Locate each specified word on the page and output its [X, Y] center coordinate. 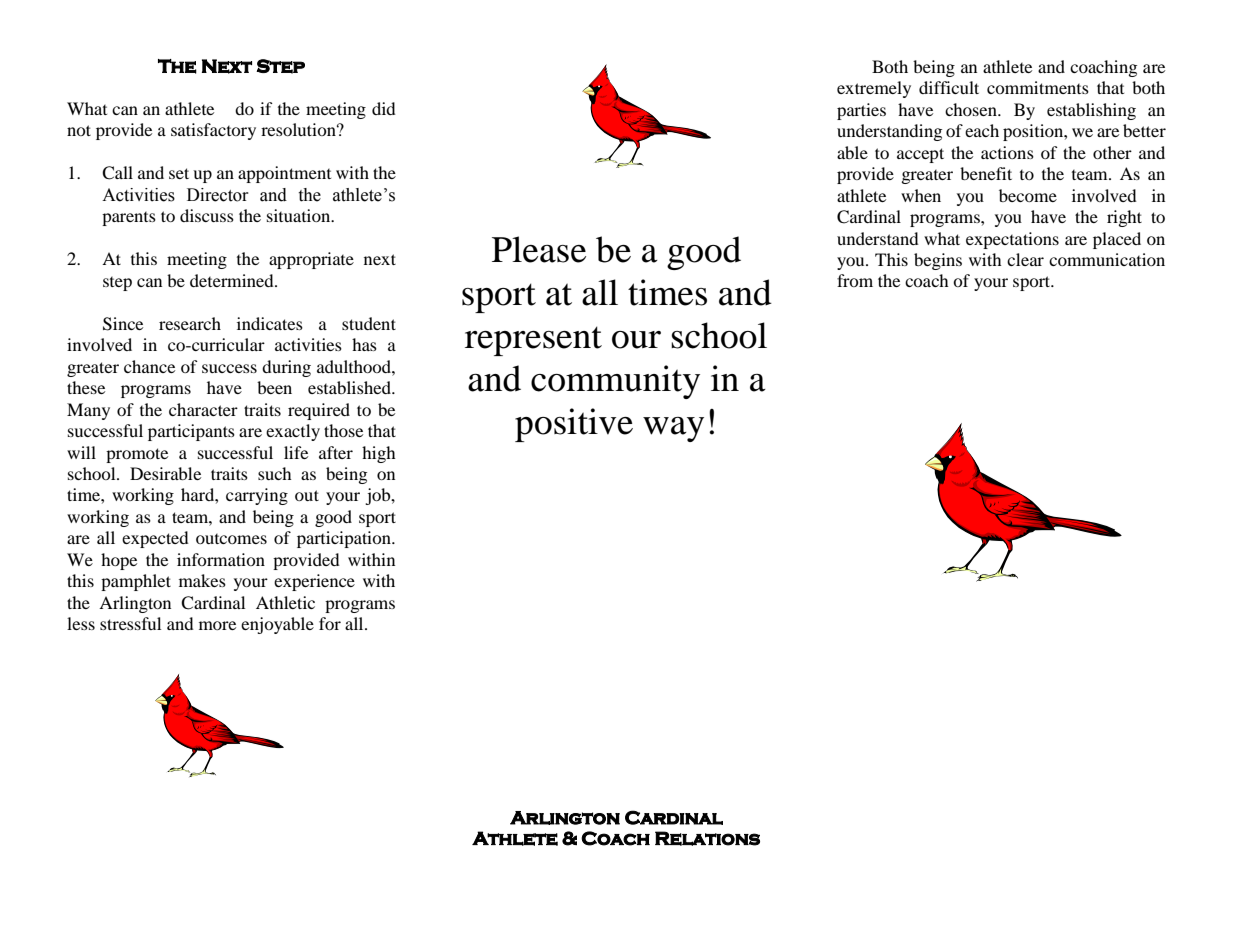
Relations [707, 838]
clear [1025, 259]
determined [233, 280]
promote [137, 455]
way [673, 429]
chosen [972, 109]
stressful [130, 623]
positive [574, 425]
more [217, 625]
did [384, 108]
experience [314, 582]
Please [539, 249]
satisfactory [213, 131]
